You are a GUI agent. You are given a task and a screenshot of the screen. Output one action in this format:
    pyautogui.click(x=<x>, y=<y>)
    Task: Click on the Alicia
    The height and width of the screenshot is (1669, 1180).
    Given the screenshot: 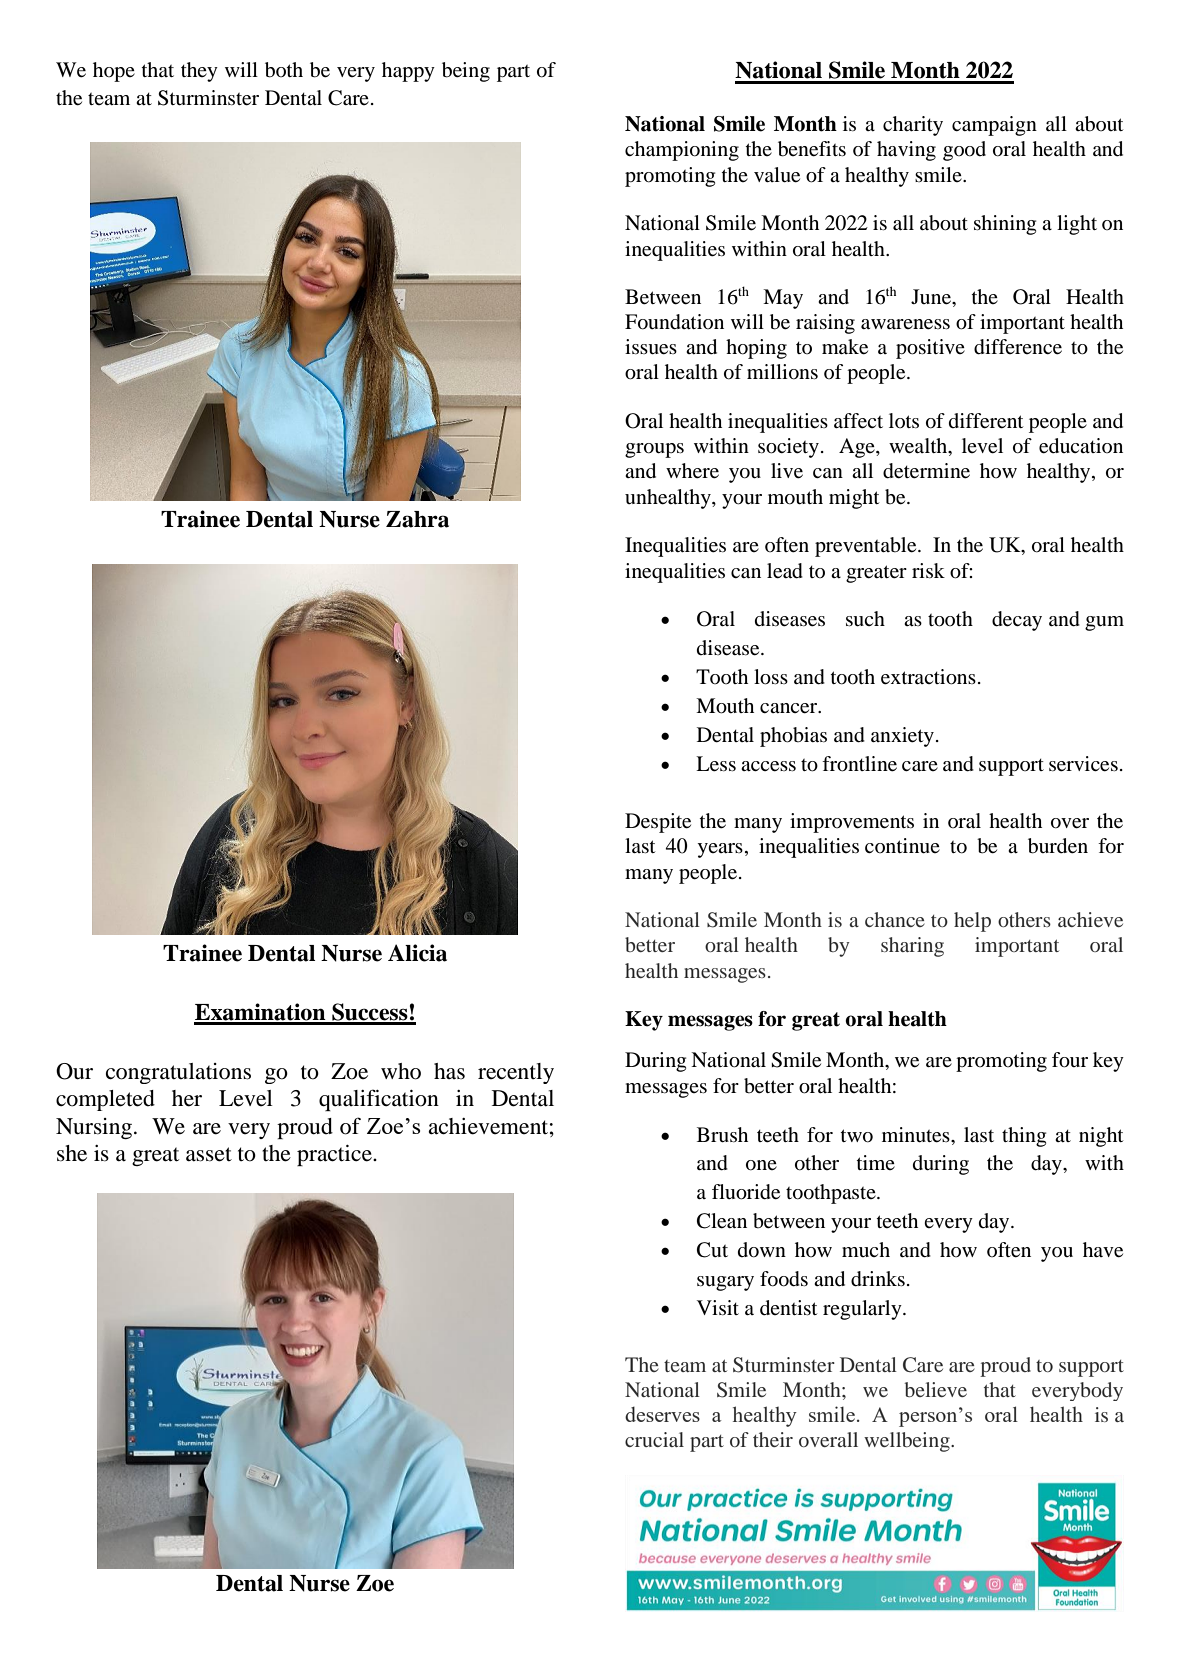 What is the action you would take?
    pyautogui.click(x=417, y=953)
